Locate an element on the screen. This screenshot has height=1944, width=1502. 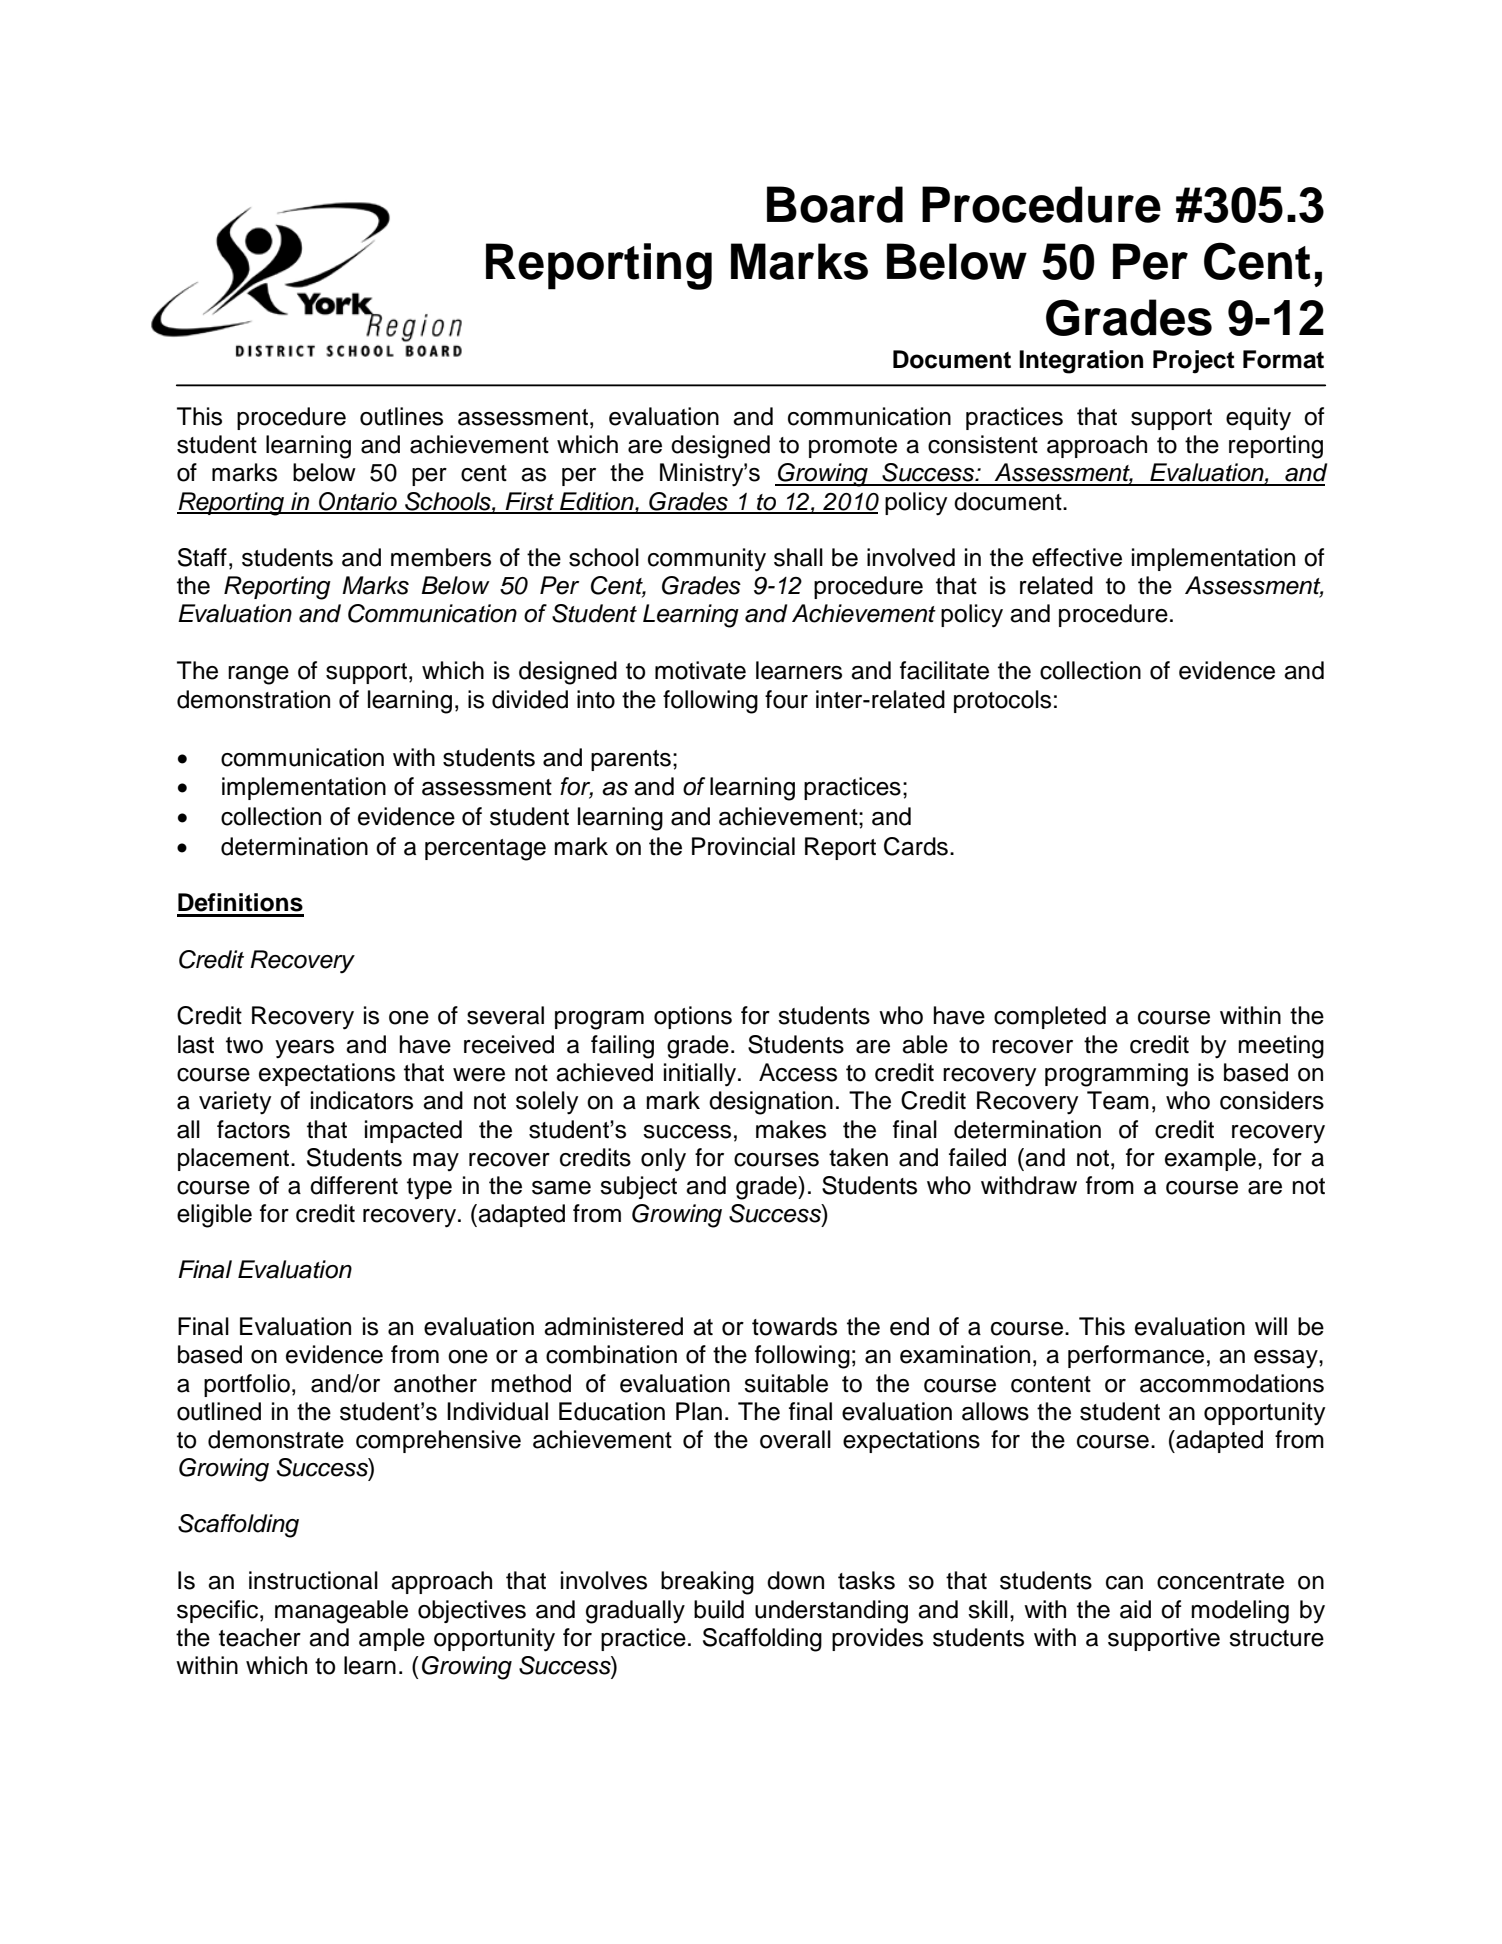
outlines is located at coordinates (401, 416).
